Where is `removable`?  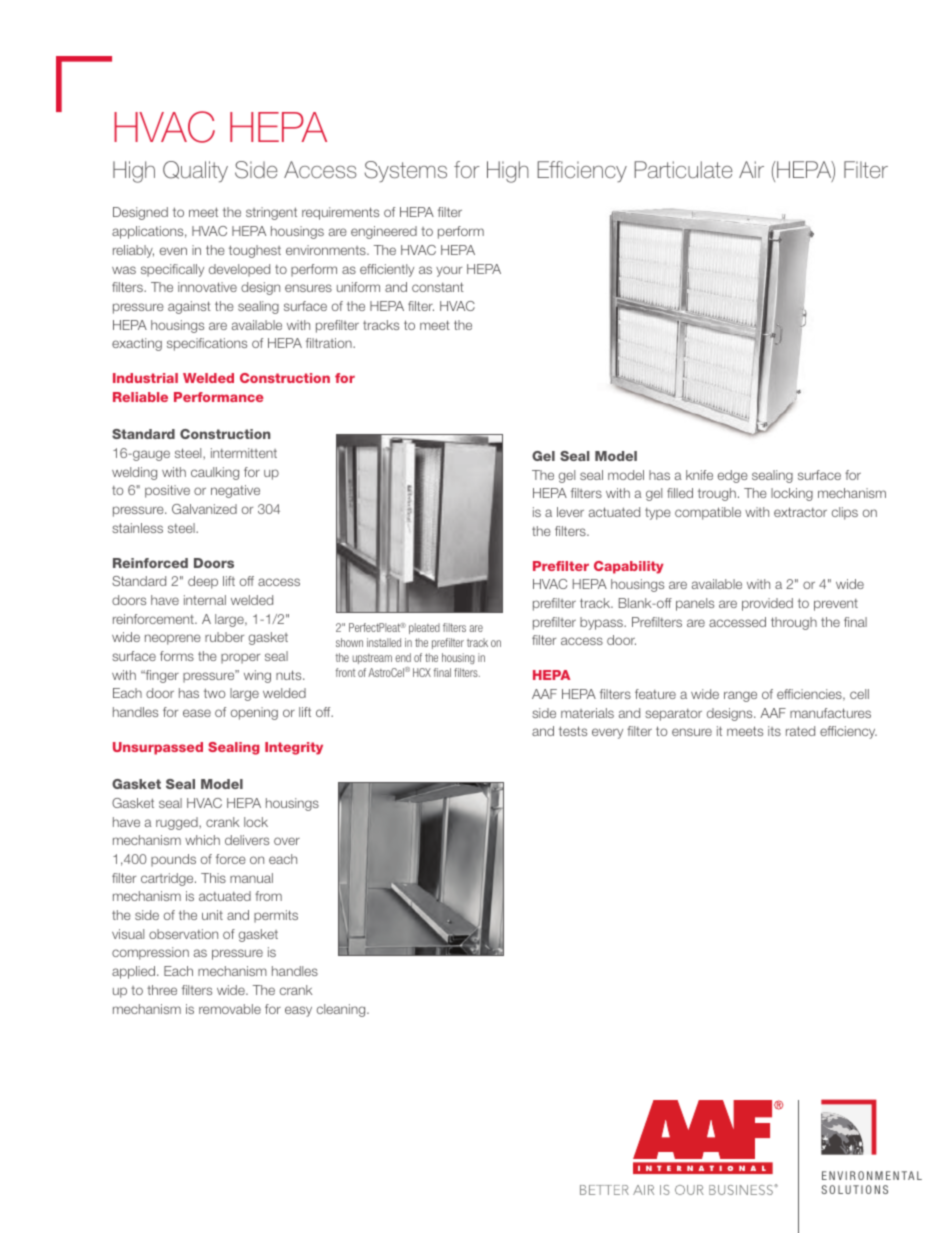
removable is located at coordinates (230, 1009).
